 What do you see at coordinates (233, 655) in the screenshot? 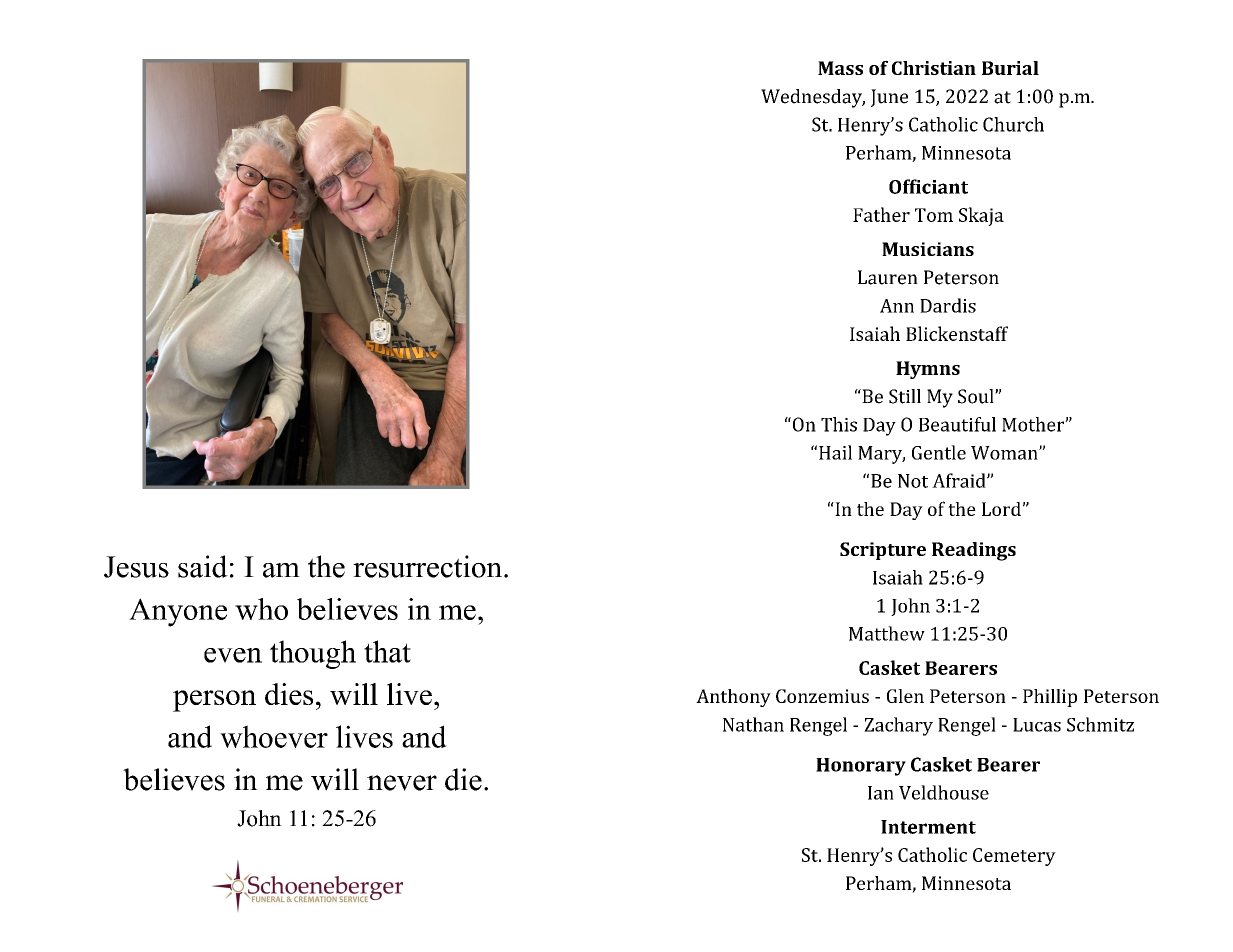
I see `even` at bounding box center [233, 655].
